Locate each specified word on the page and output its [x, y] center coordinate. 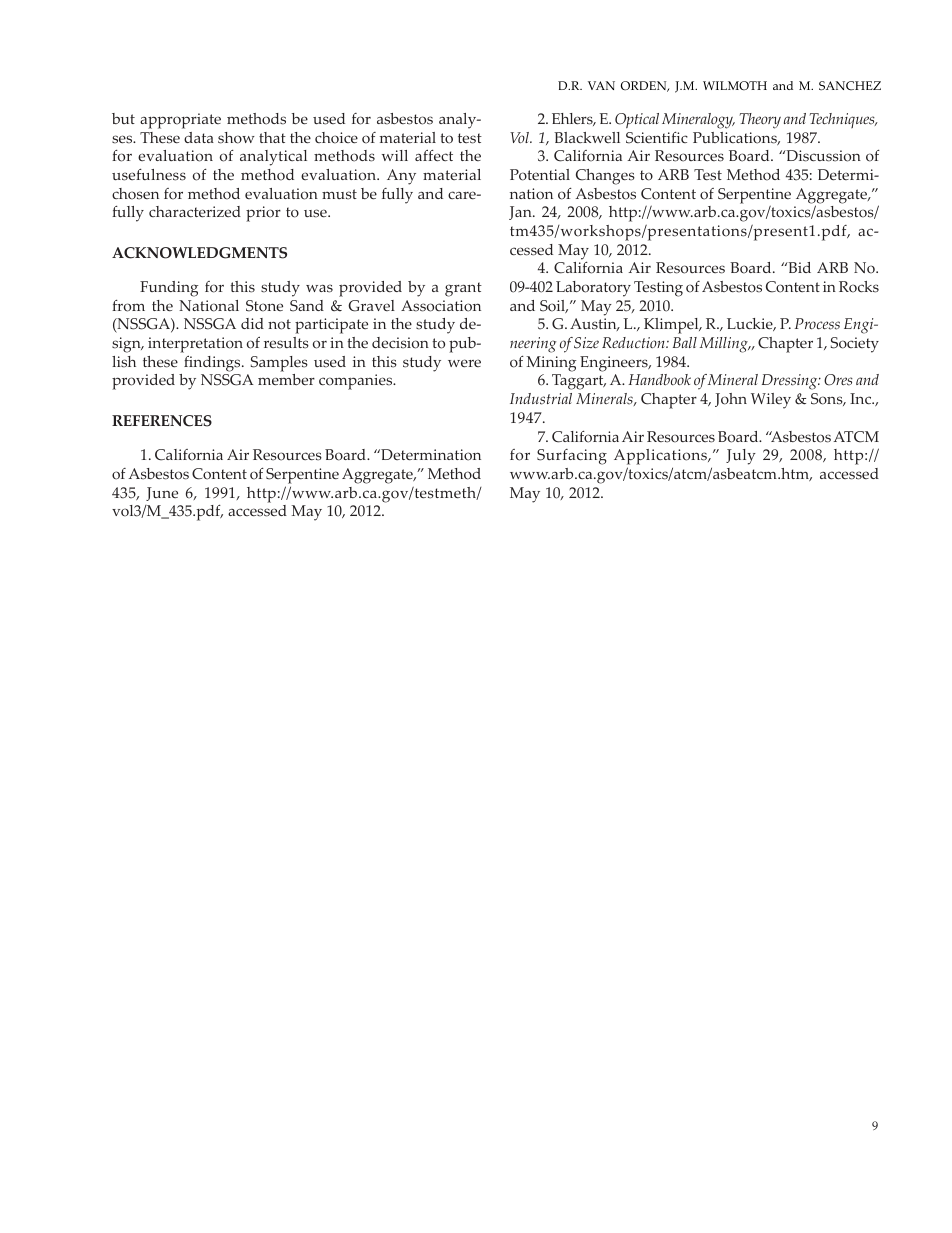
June [162, 494]
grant [463, 289]
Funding [169, 289]
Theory [760, 121]
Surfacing [572, 457]
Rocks [859, 287]
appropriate [180, 121]
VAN [601, 85]
